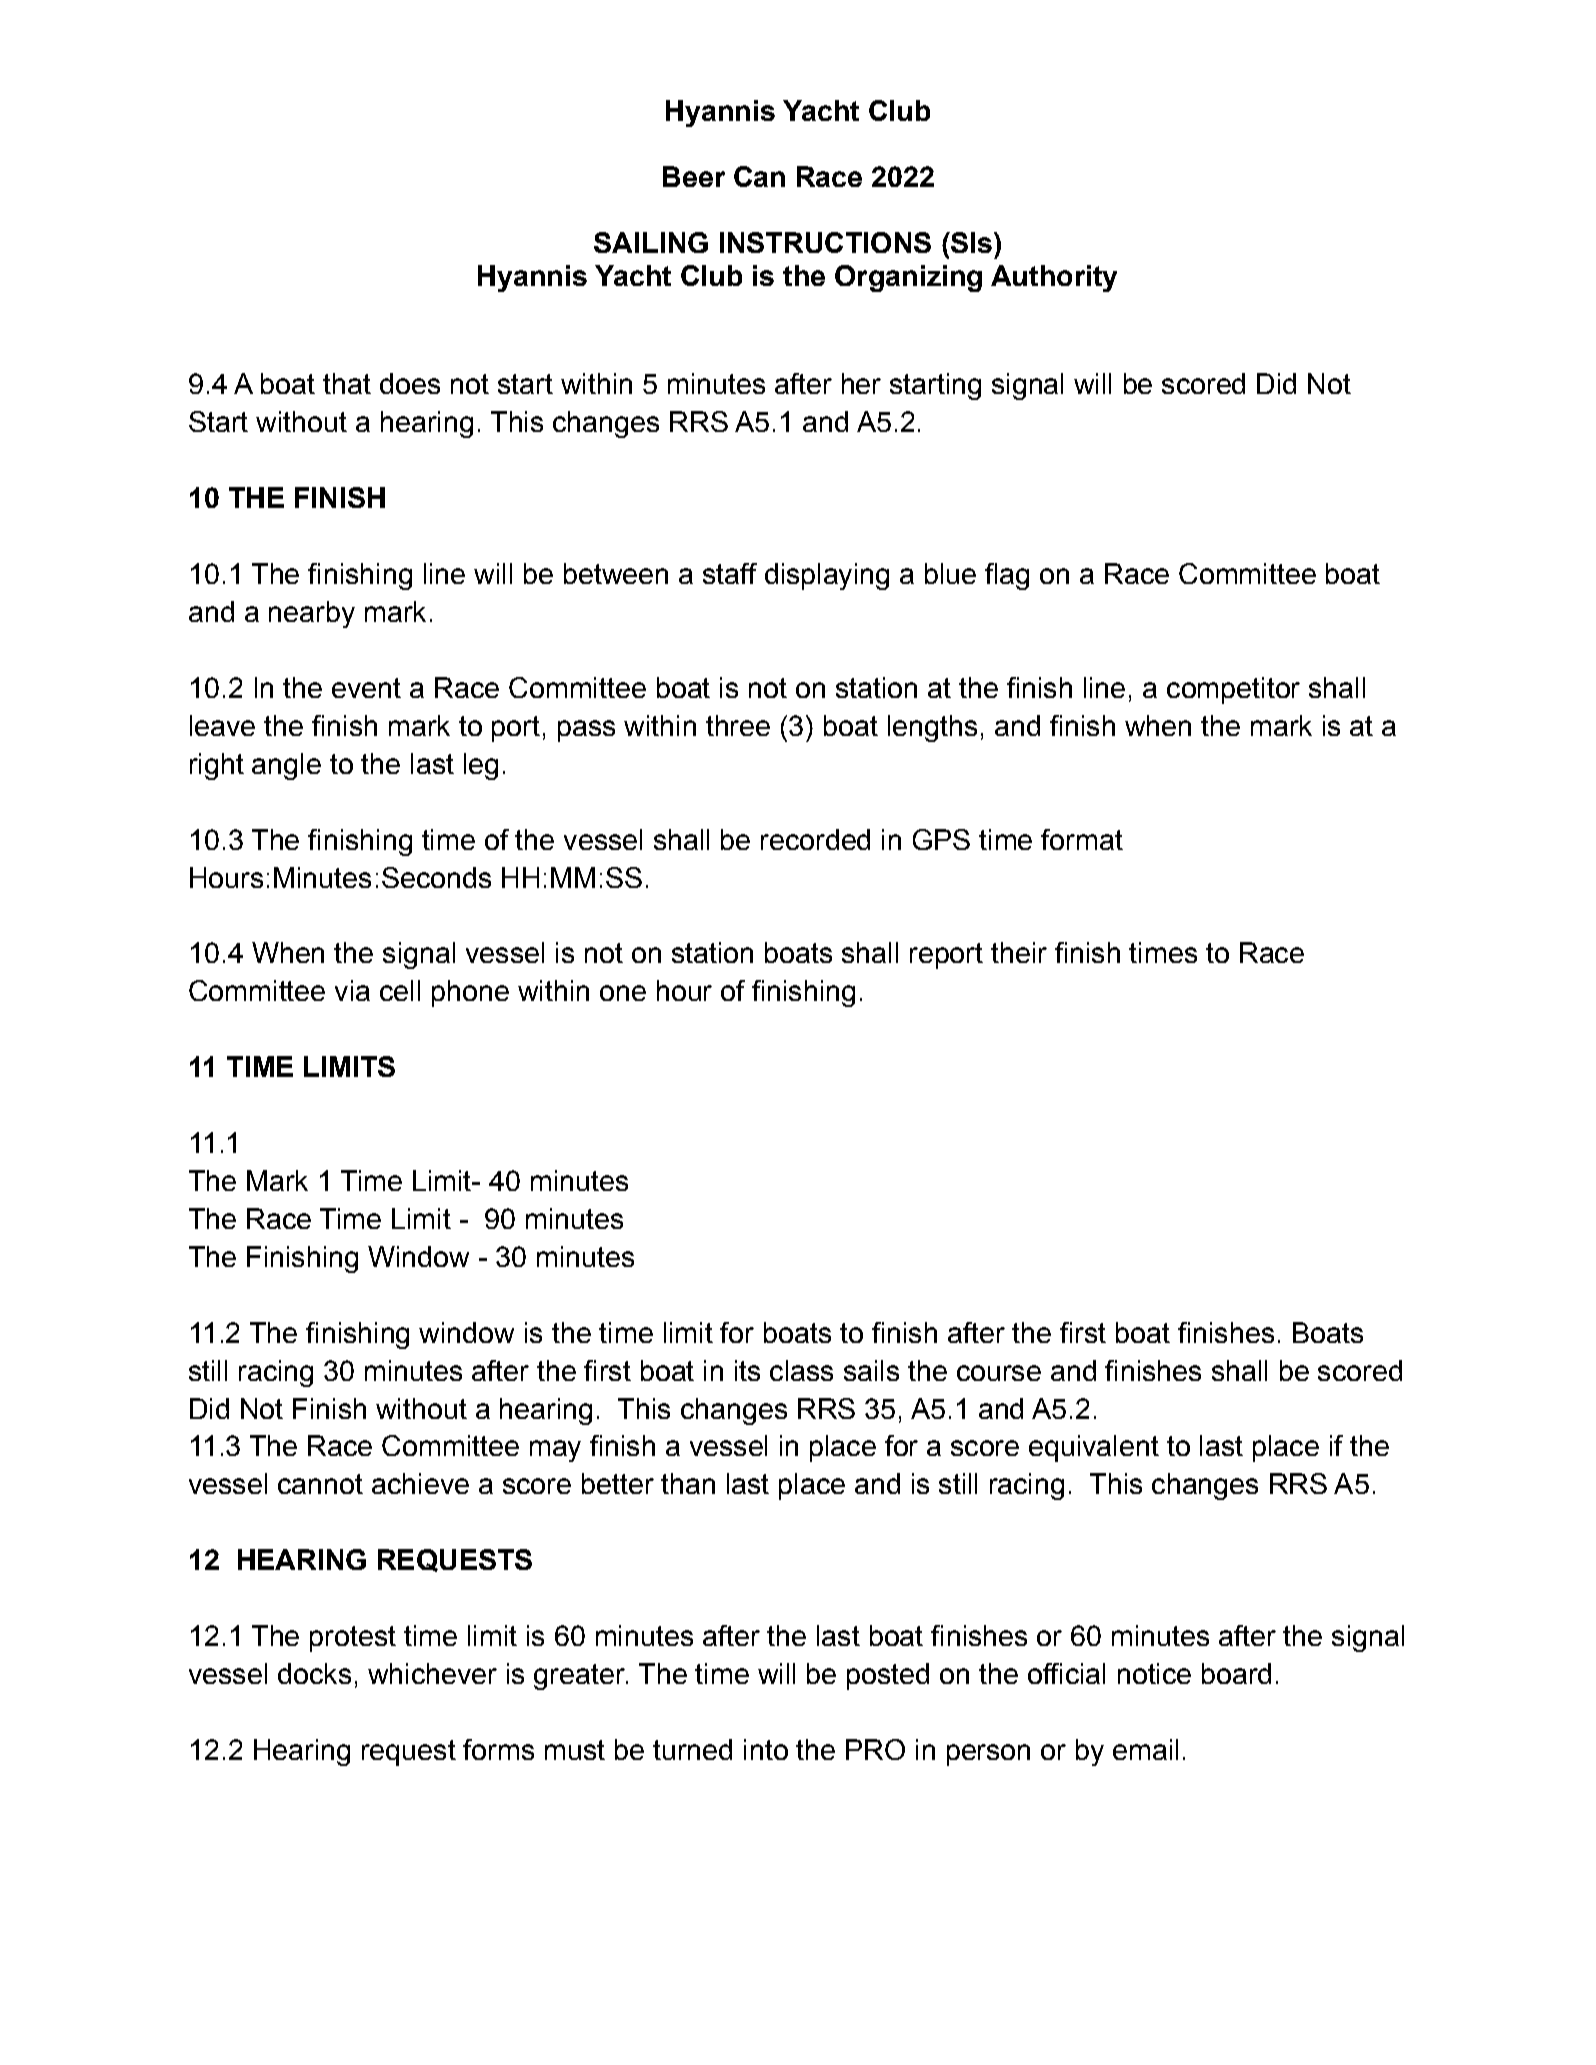 Image resolution: width=1596 pixels, height=2065 pixels. Describe the element at coordinates (801, 1370) in the page. I see `class` at that location.
